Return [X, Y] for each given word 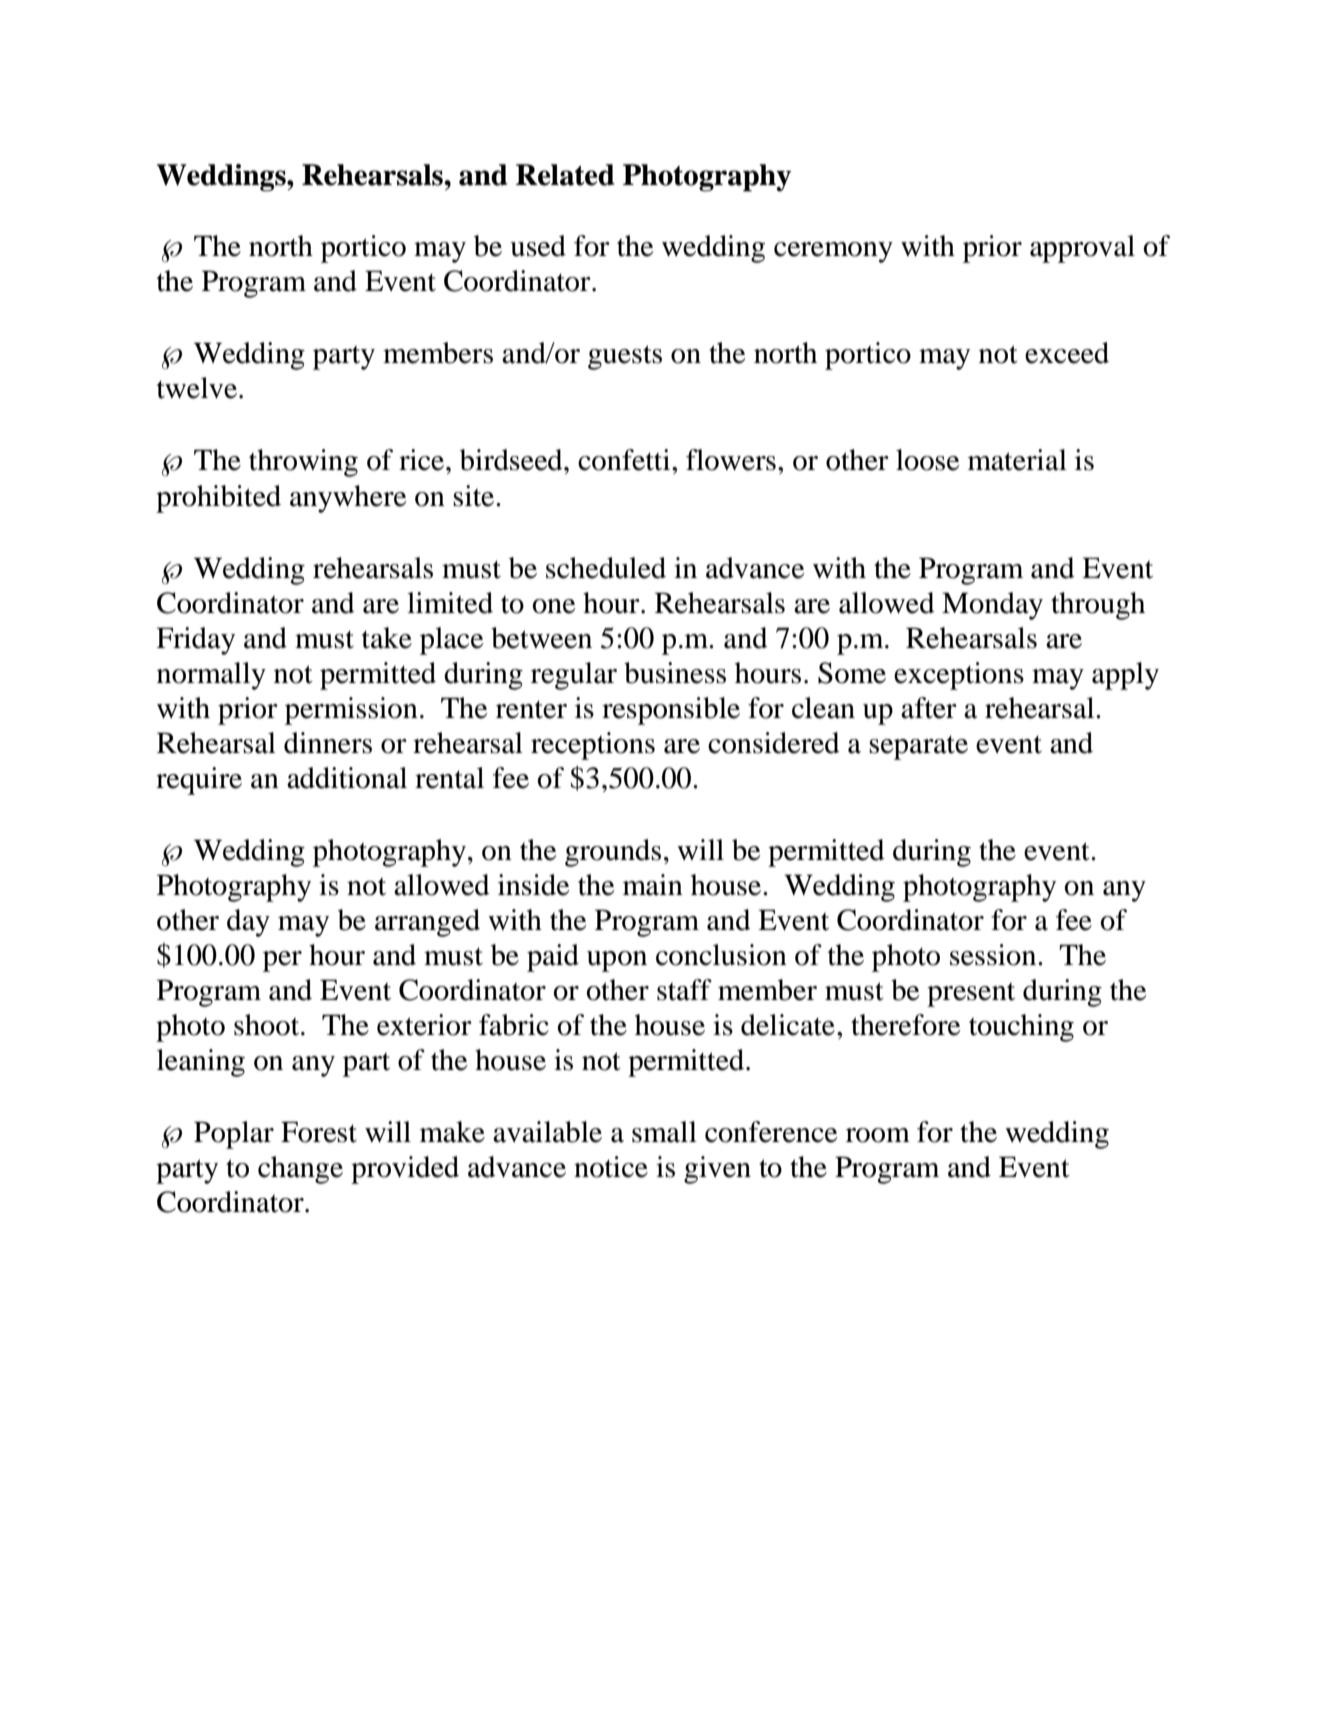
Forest [319, 1132]
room [878, 1135]
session [994, 955]
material [1017, 460]
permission [351, 711]
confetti [625, 460]
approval [1082, 249]
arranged [427, 923]
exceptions [959, 676]
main [653, 885]
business [675, 673]
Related [565, 175]
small [664, 1132]
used [538, 246]
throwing [303, 463]
